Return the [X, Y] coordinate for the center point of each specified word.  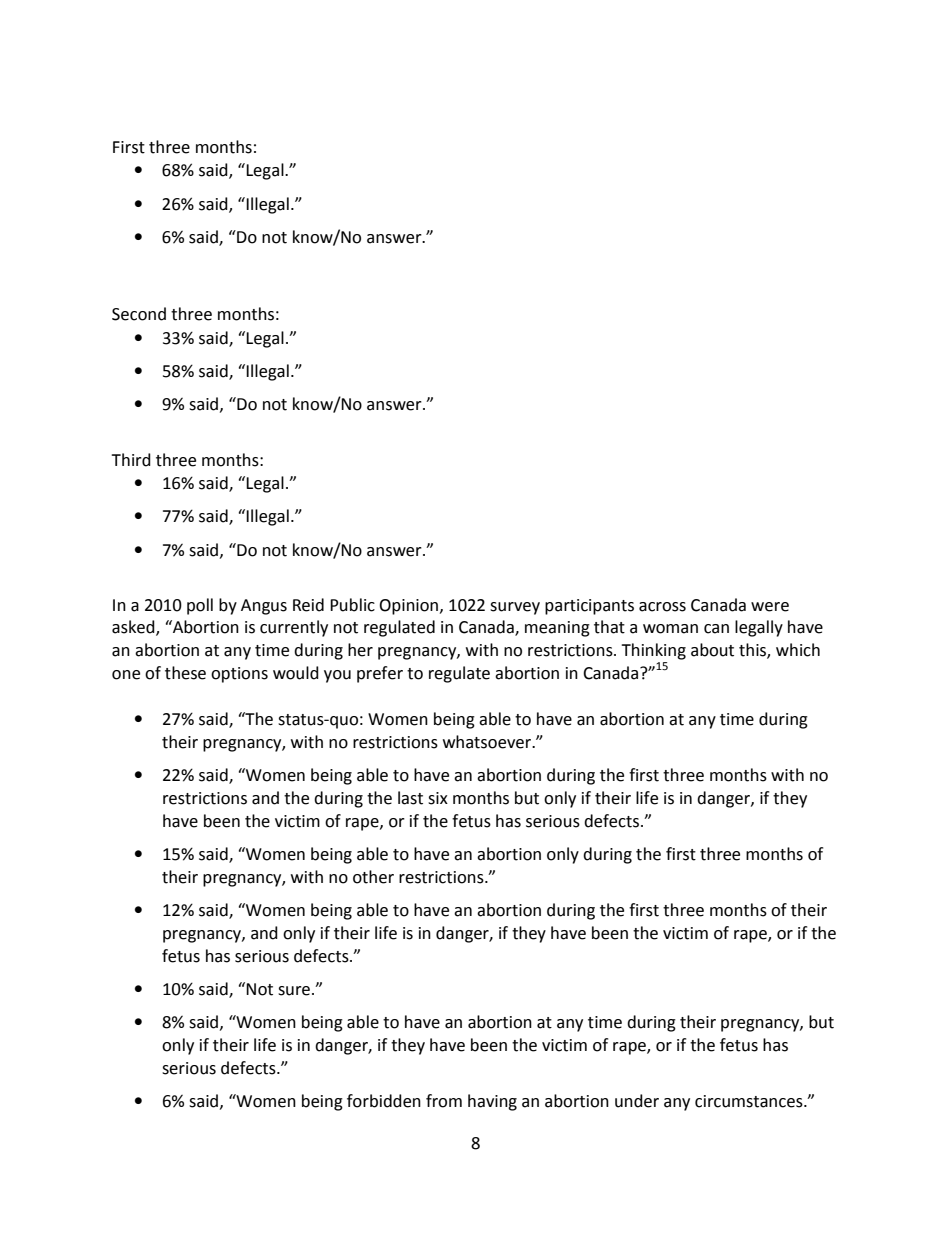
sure [295, 991]
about [712, 650]
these [185, 673]
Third [131, 460]
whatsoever [488, 742]
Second [139, 314]
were [770, 607]
